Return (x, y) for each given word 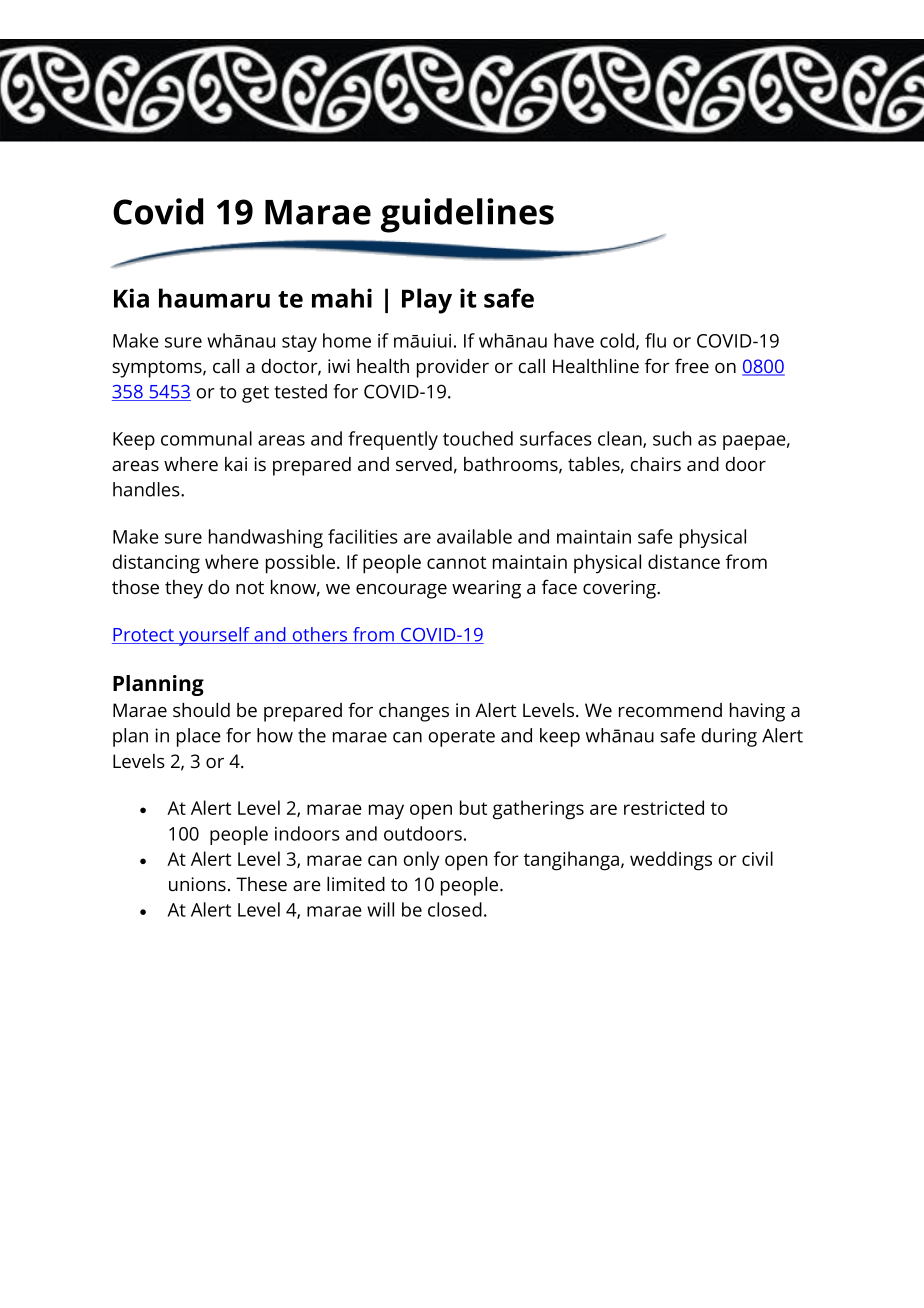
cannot (456, 562)
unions (197, 884)
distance (684, 561)
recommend (670, 710)
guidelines (467, 215)
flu (655, 340)
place (199, 737)
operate (461, 738)
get (255, 394)
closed (455, 909)
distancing (156, 564)
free (692, 365)
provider (453, 368)
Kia (131, 298)
